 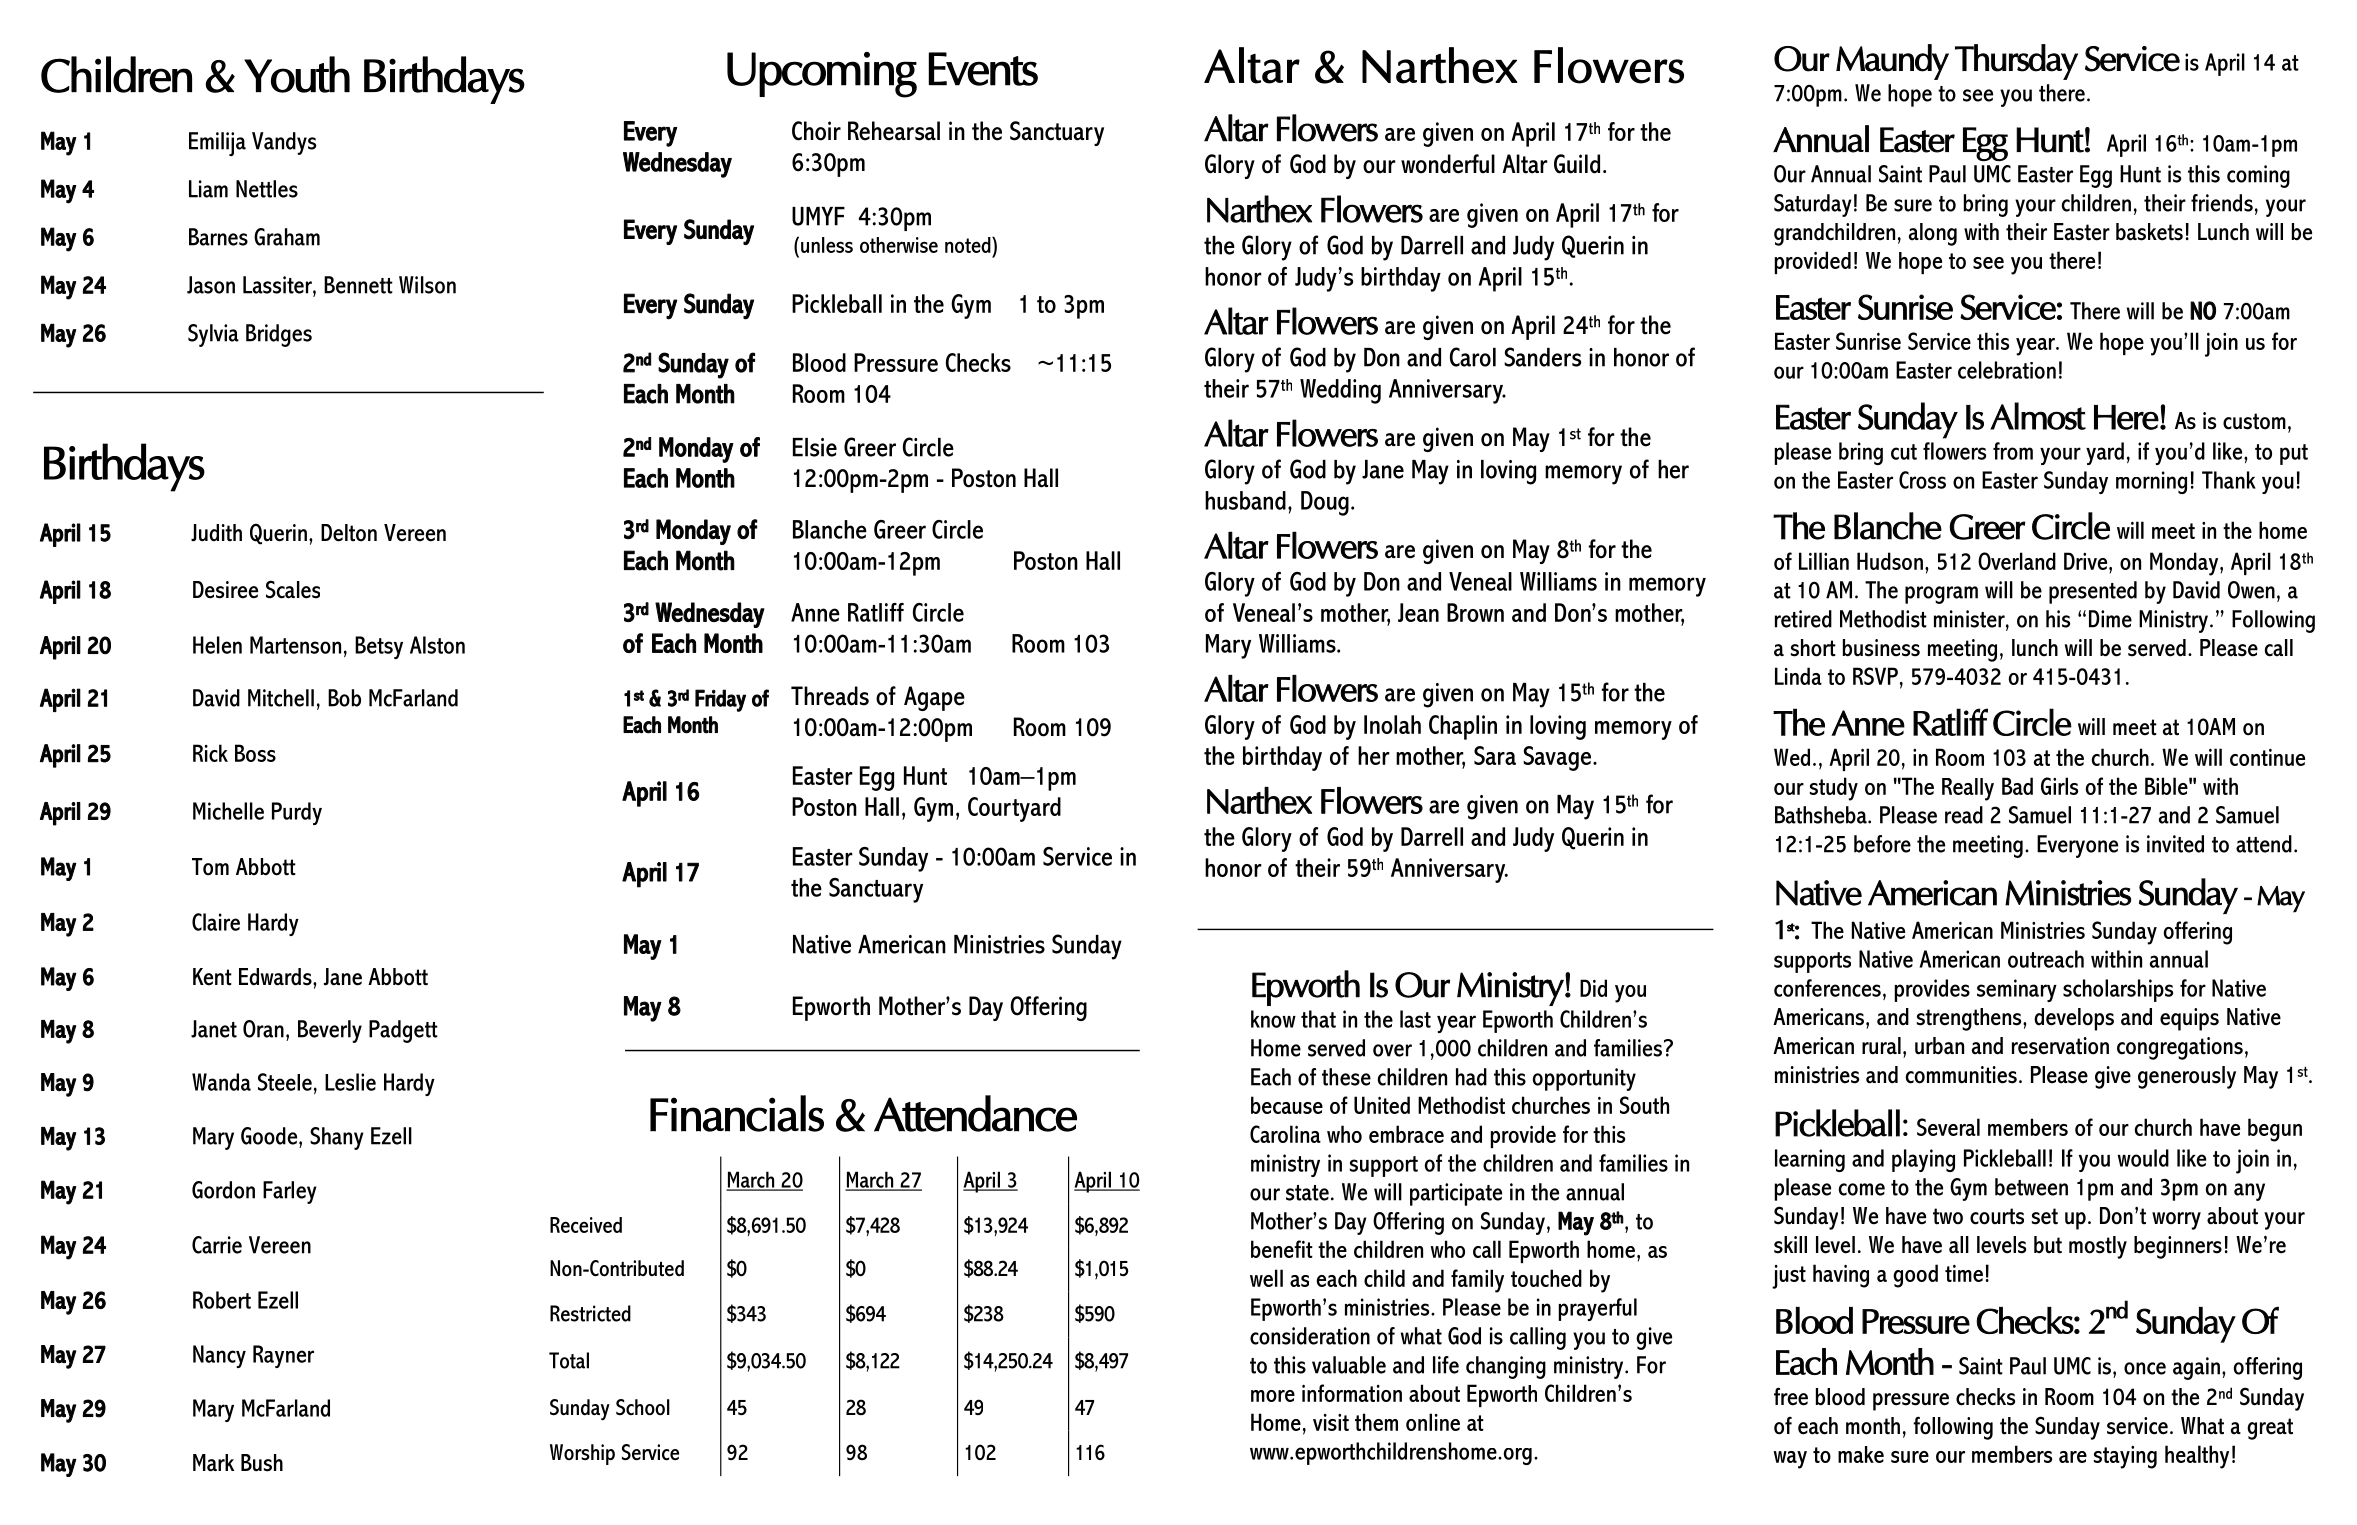 What do you see at coordinates (1287, 1105) in the document?
I see `because` at bounding box center [1287, 1105].
